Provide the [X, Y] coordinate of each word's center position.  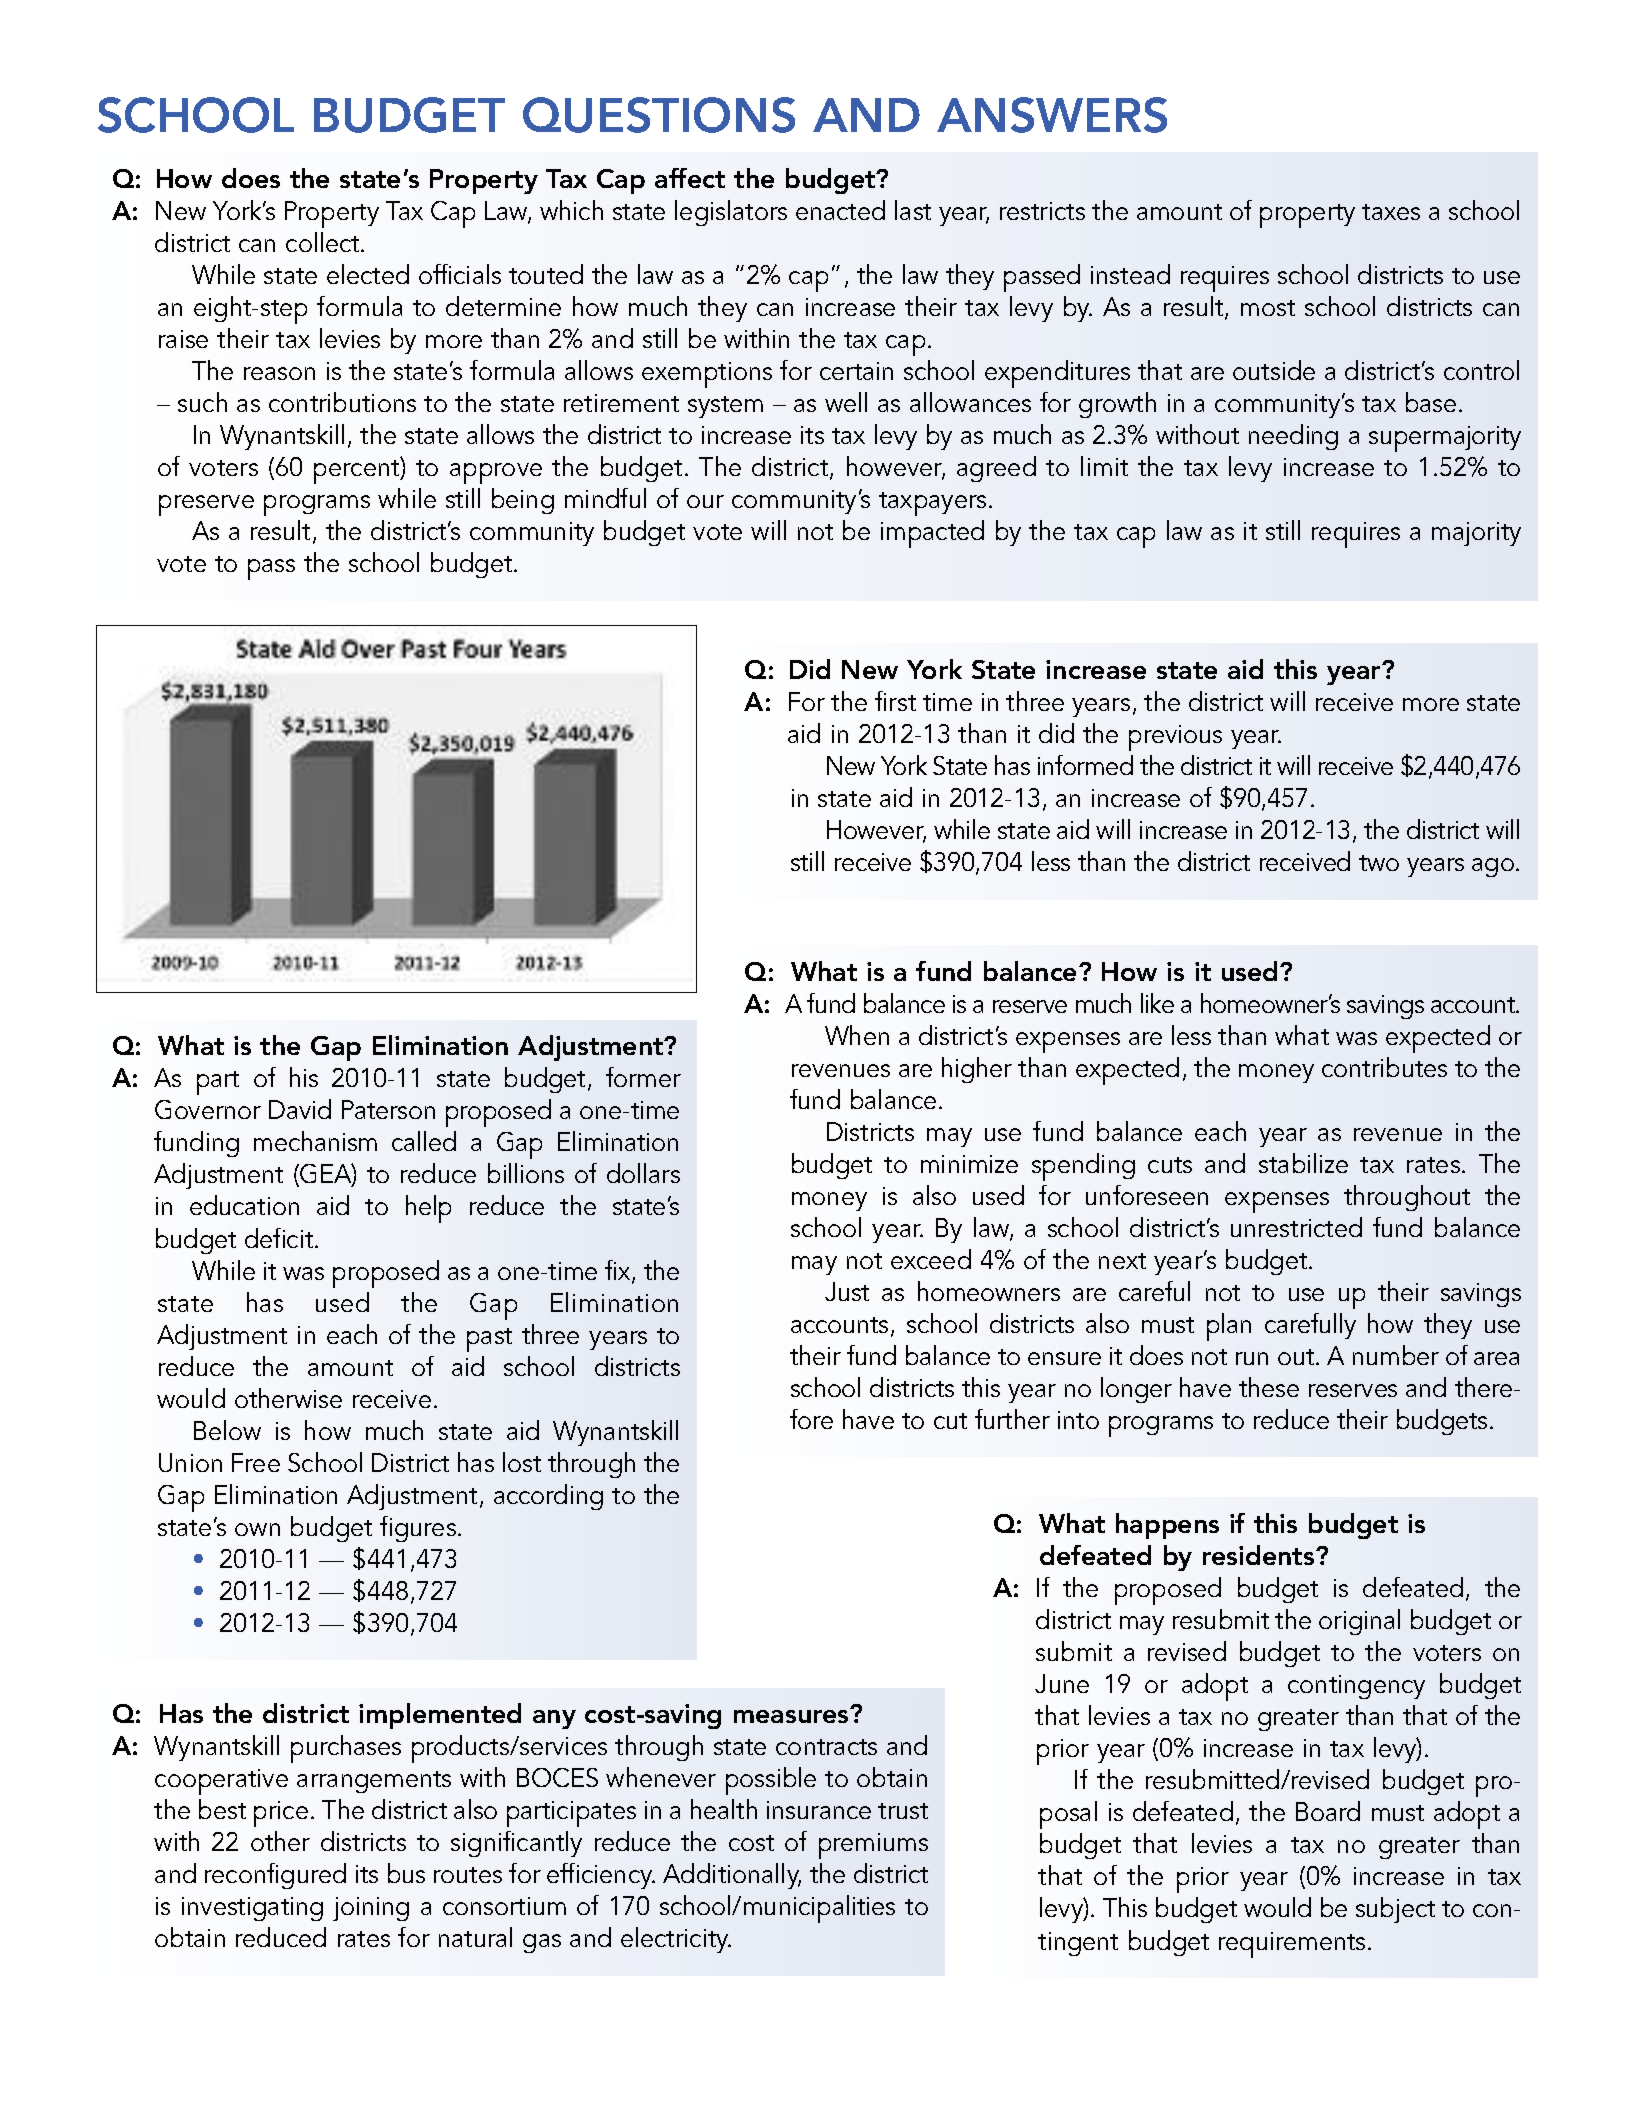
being [523, 501]
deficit [280, 1238]
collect [324, 242]
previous [1175, 738]
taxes [1391, 212]
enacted [840, 210]
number [1396, 1355]
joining [371, 1909]
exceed [931, 1259]
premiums [873, 1846]
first [895, 701]
